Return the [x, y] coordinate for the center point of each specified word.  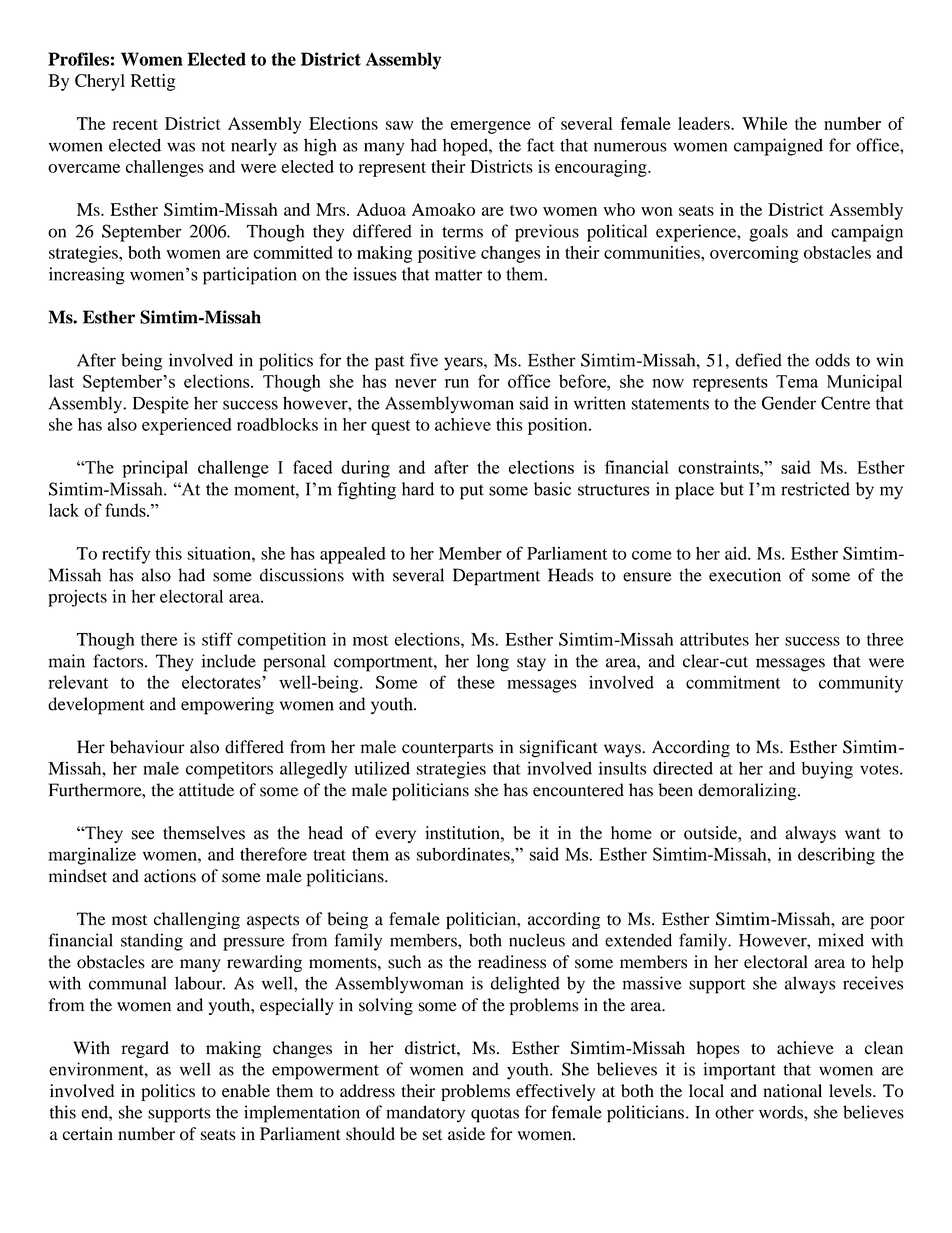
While [764, 123]
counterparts [447, 750]
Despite [161, 405]
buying [827, 770]
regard [145, 1049]
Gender [789, 403]
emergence [491, 127]
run [457, 383]
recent [135, 124]
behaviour [147, 747]
